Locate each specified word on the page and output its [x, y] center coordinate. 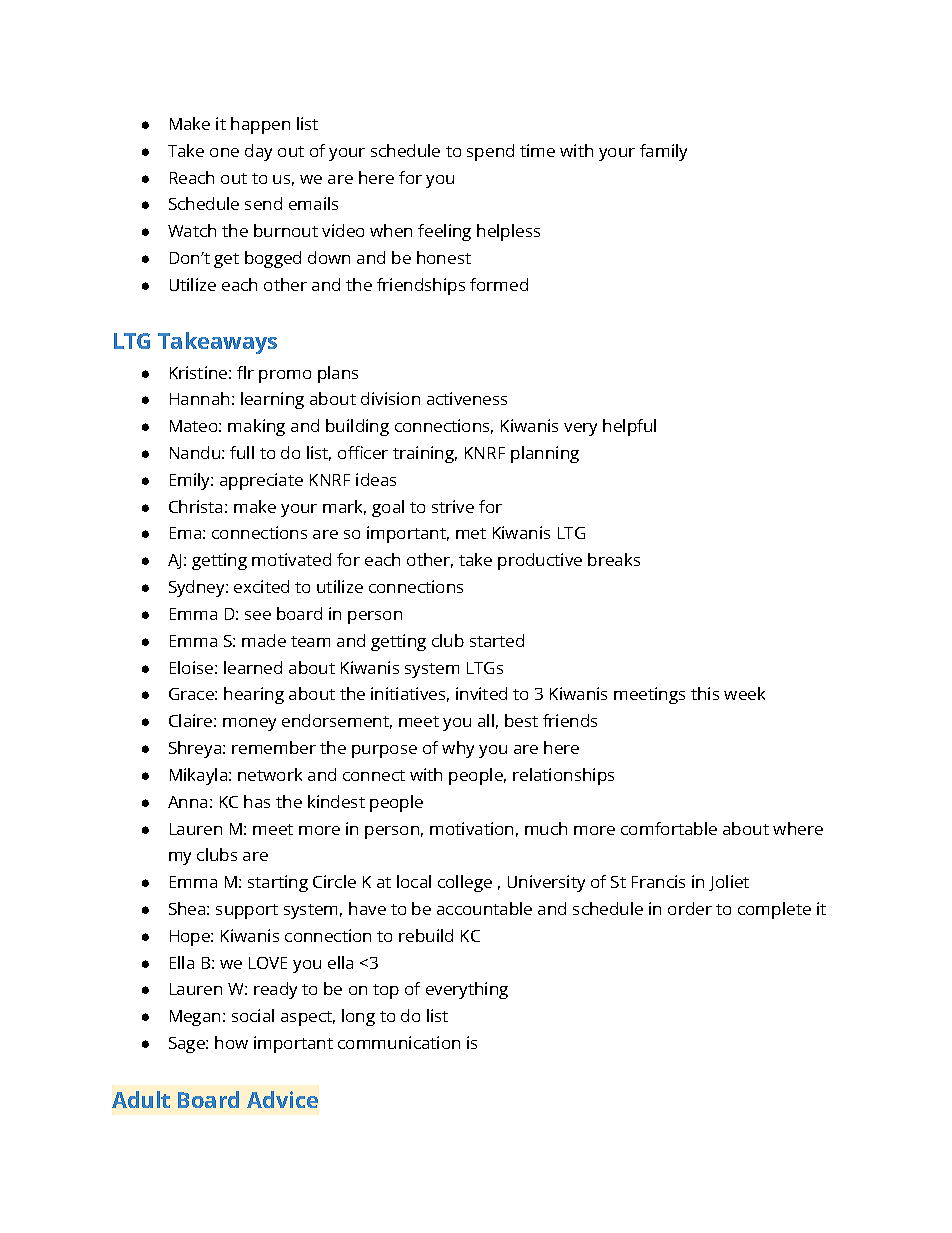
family [663, 152]
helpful [629, 427]
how [231, 1042]
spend [490, 152]
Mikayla [200, 776]
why [458, 749]
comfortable [669, 828]
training [425, 454]
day [258, 152]
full [242, 452]
